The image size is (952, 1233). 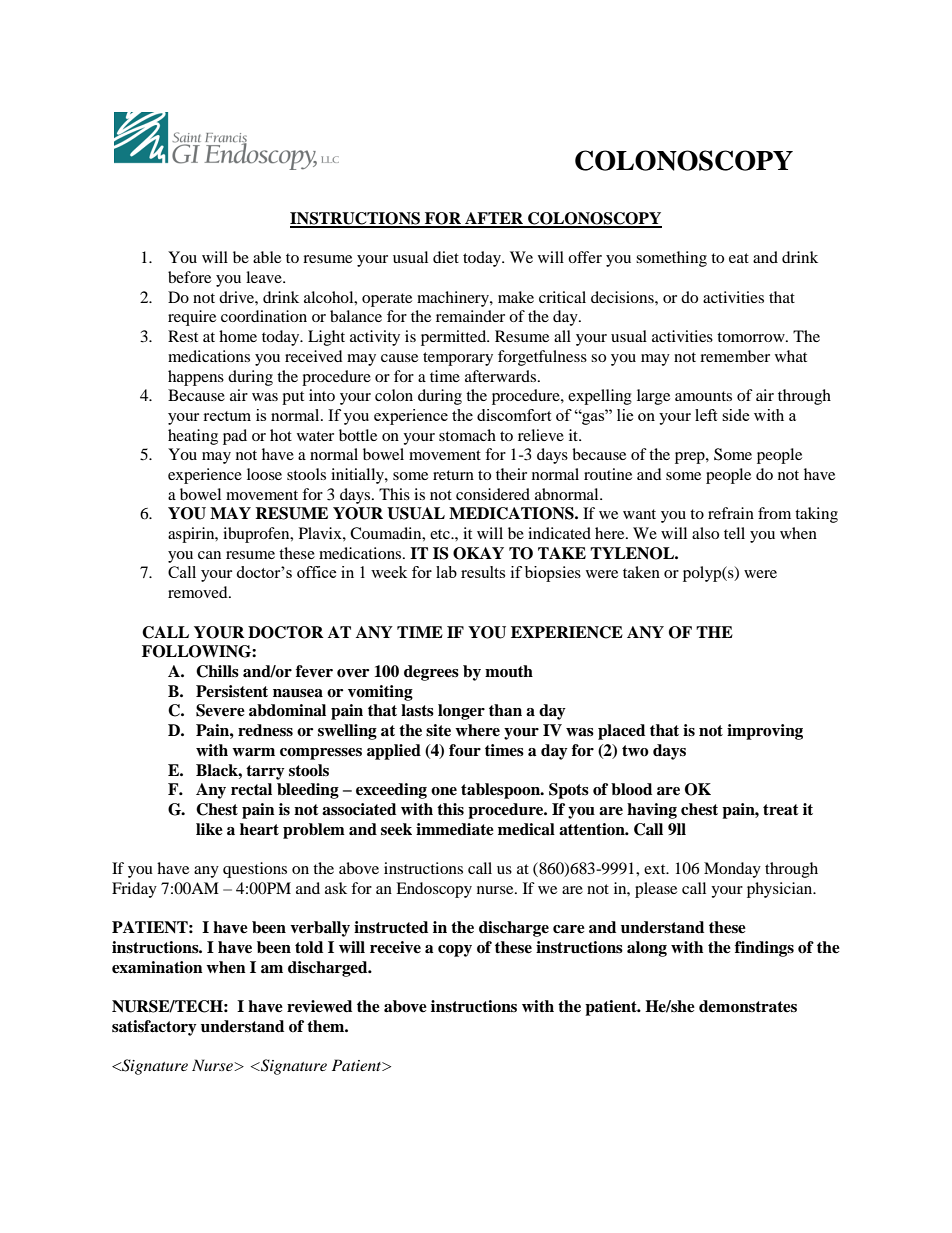 I want to click on before, so click(x=189, y=277).
